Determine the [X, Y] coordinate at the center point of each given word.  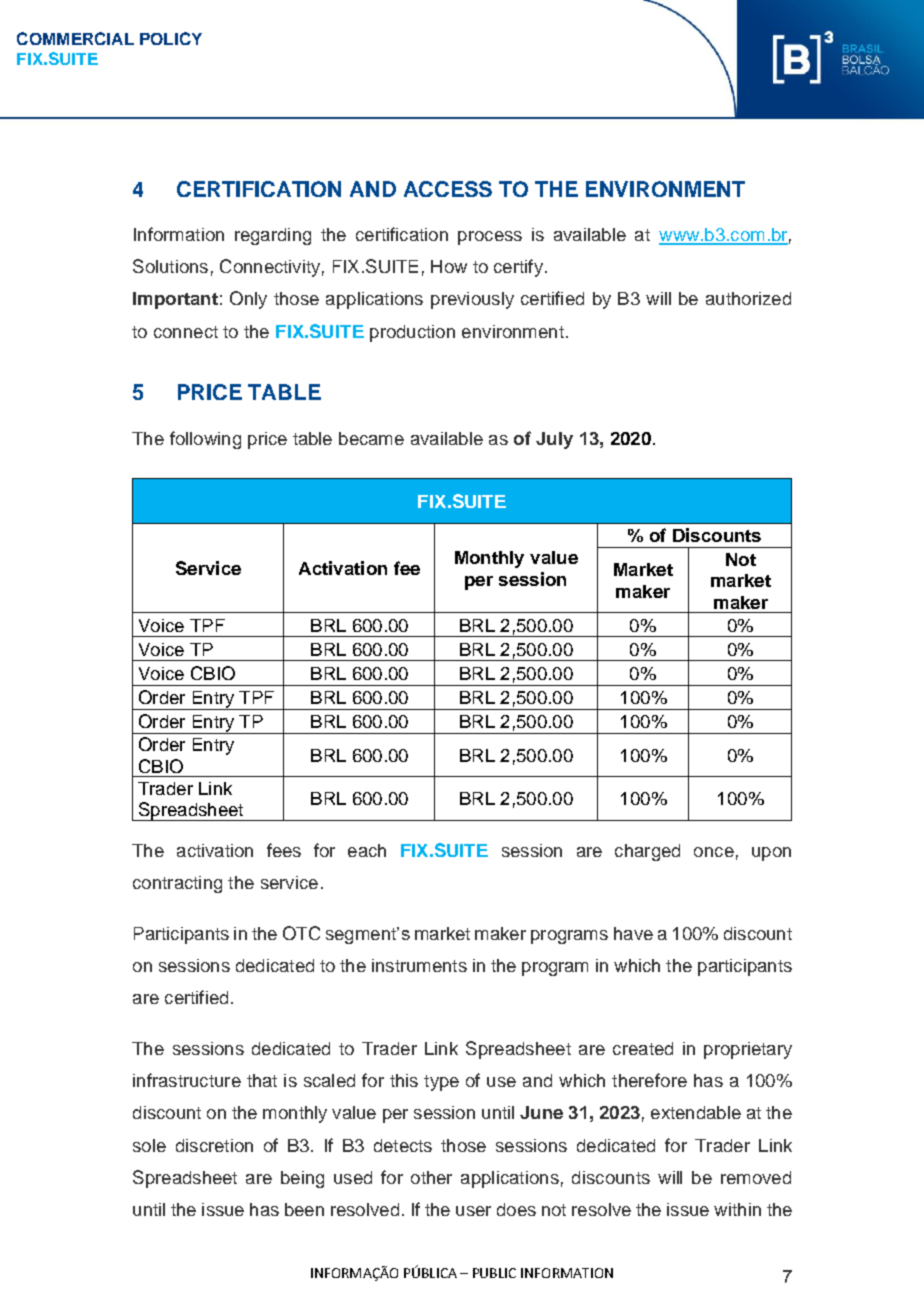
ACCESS [448, 189]
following [205, 440]
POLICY [171, 38]
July [554, 440]
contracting [177, 884]
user [473, 1211]
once [714, 852]
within [737, 1209]
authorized [748, 298]
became [371, 438]
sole [149, 1145]
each [367, 850]
